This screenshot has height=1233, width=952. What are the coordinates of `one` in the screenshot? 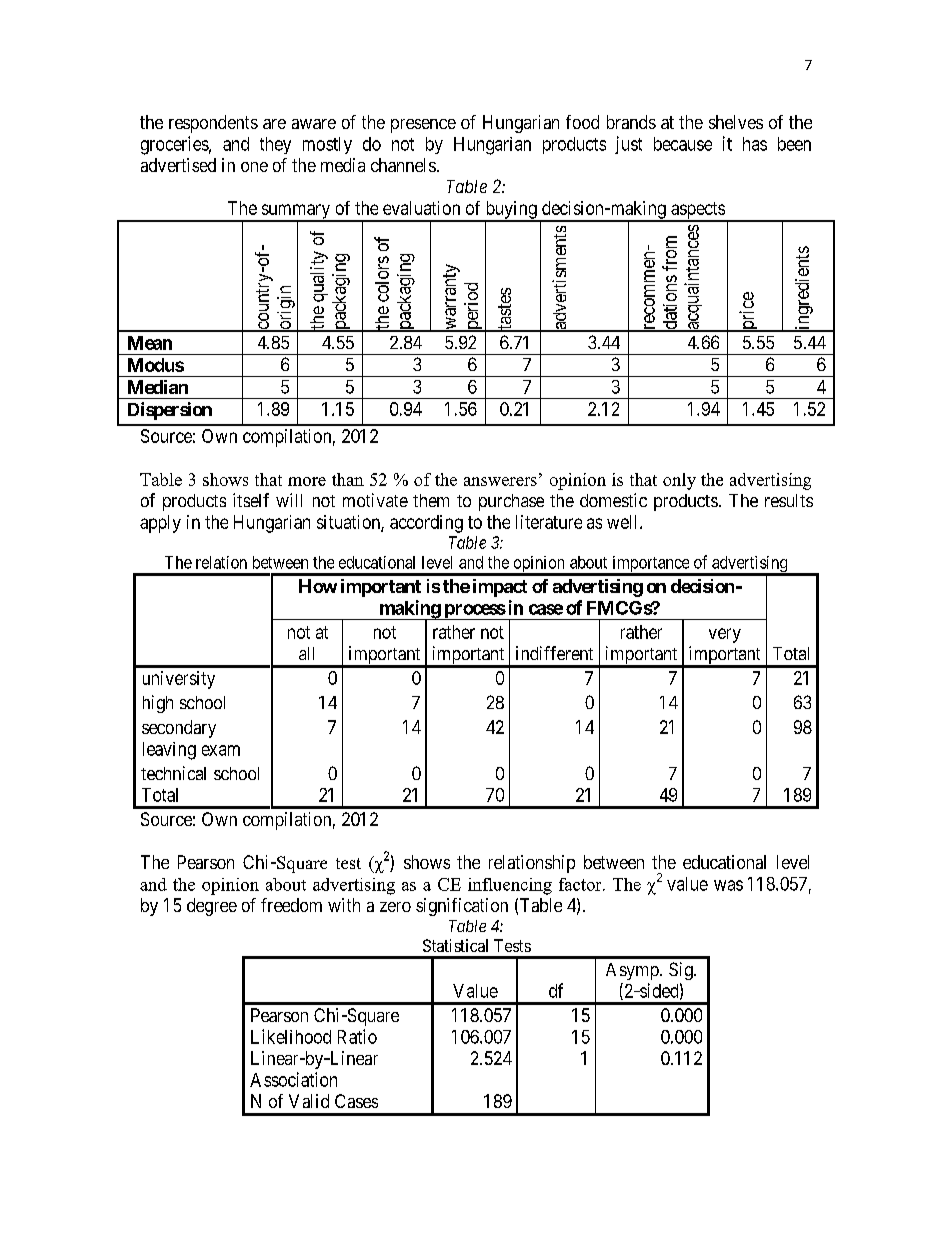 It's located at (254, 167).
